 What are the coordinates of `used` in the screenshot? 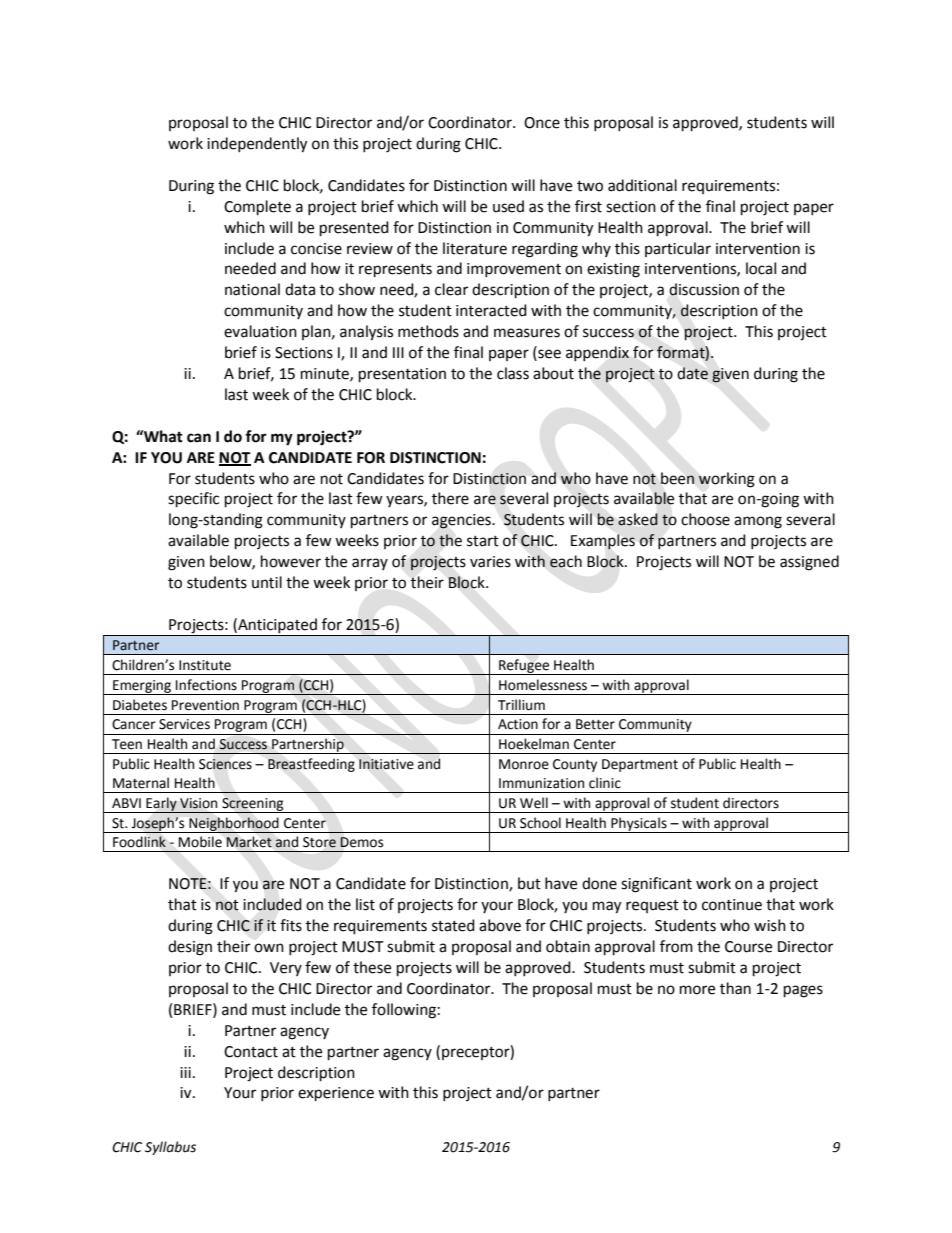 It's located at (508, 206).
